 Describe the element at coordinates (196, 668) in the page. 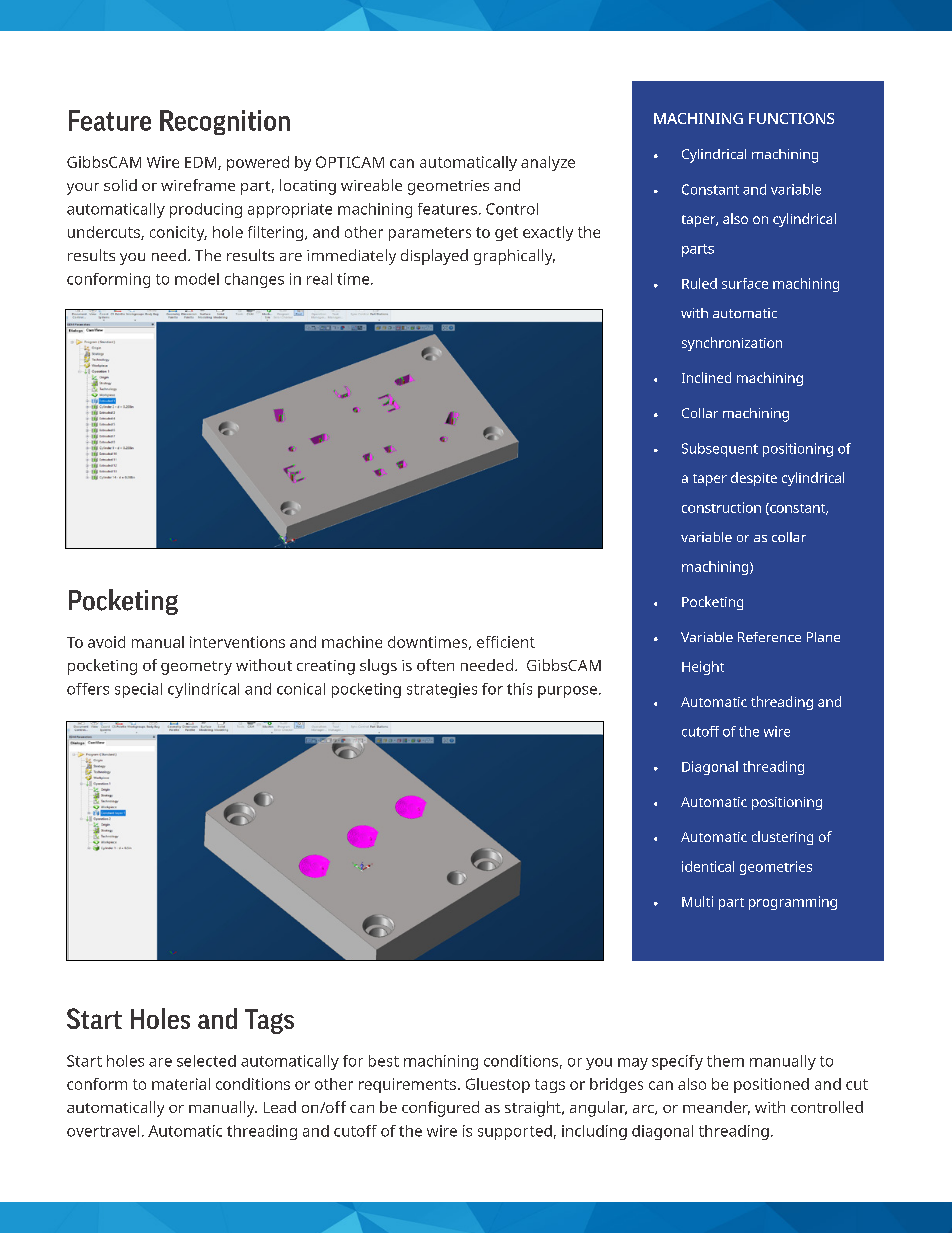

I see `geometry` at that location.
